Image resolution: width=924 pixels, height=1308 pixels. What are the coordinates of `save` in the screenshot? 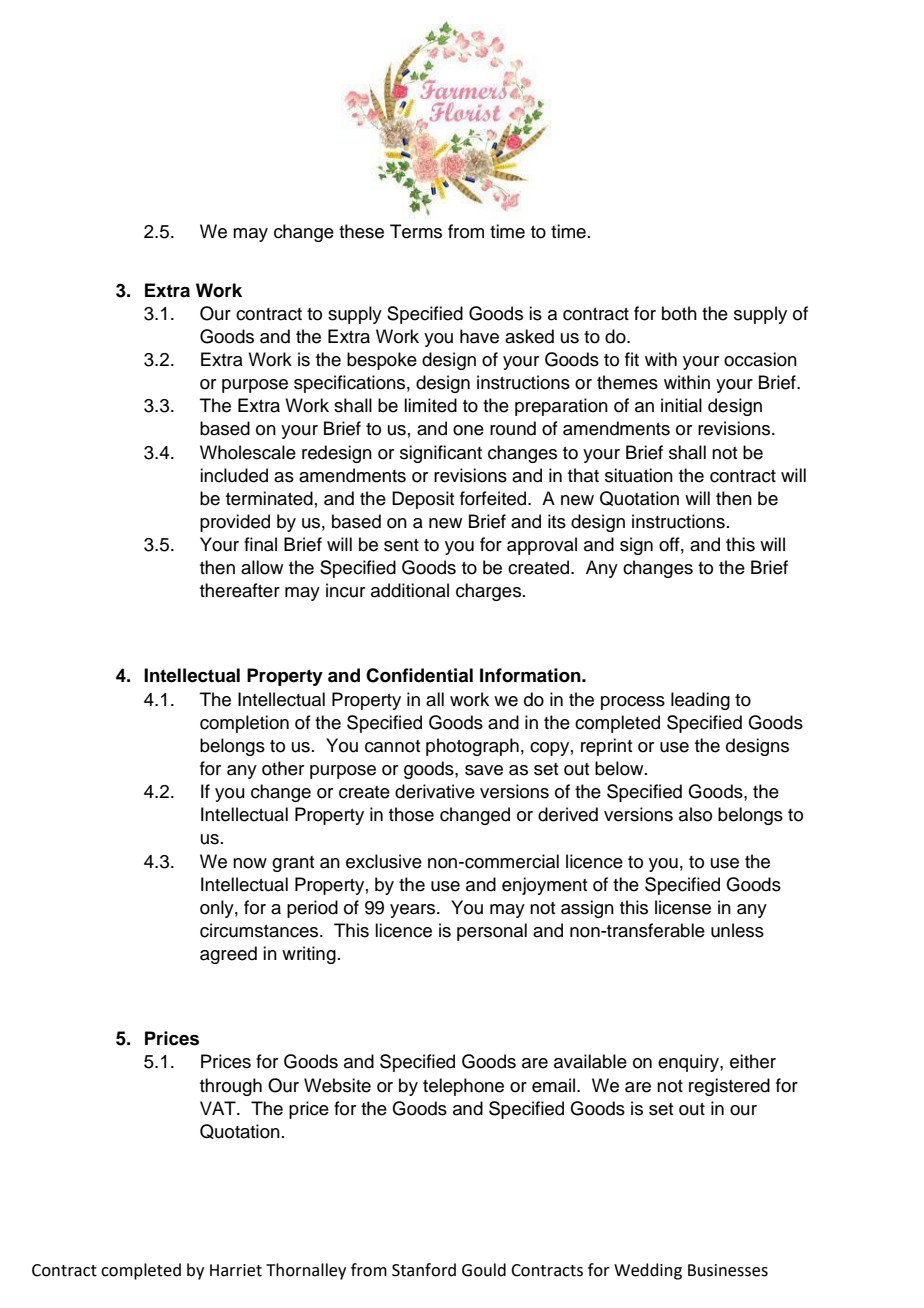 It's located at (484, 770).
